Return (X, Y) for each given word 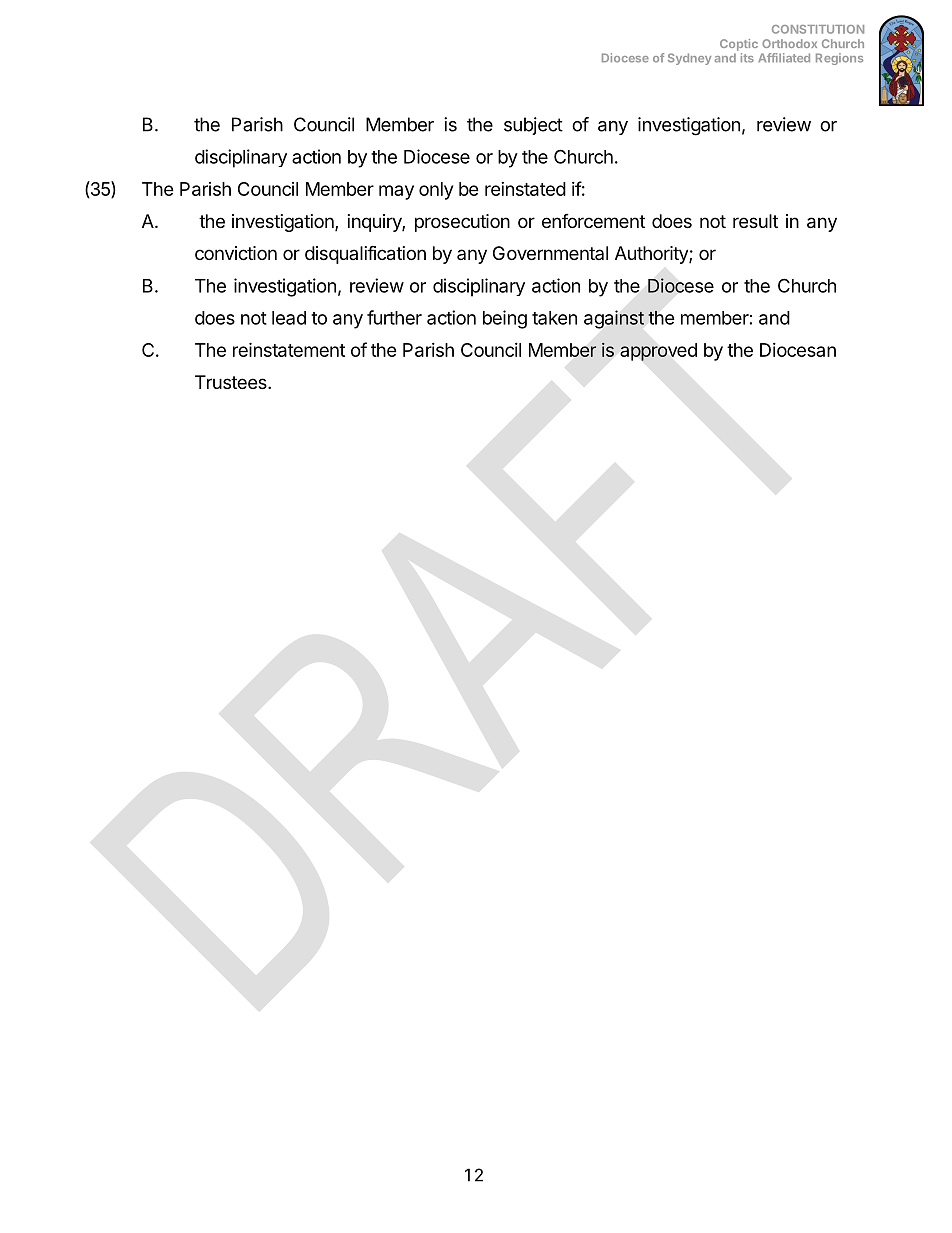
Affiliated (784, 58)
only (436, 191)
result (755, 221)
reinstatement (289, 349)
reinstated (525, 189)
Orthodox (789, 43)
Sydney (689, 59)
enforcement (593, 221)
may (396, 192)
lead (289, 318)
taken (554, 318)
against (614, 319)
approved (658, 352)
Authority (652, 255)
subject (533, 126)
